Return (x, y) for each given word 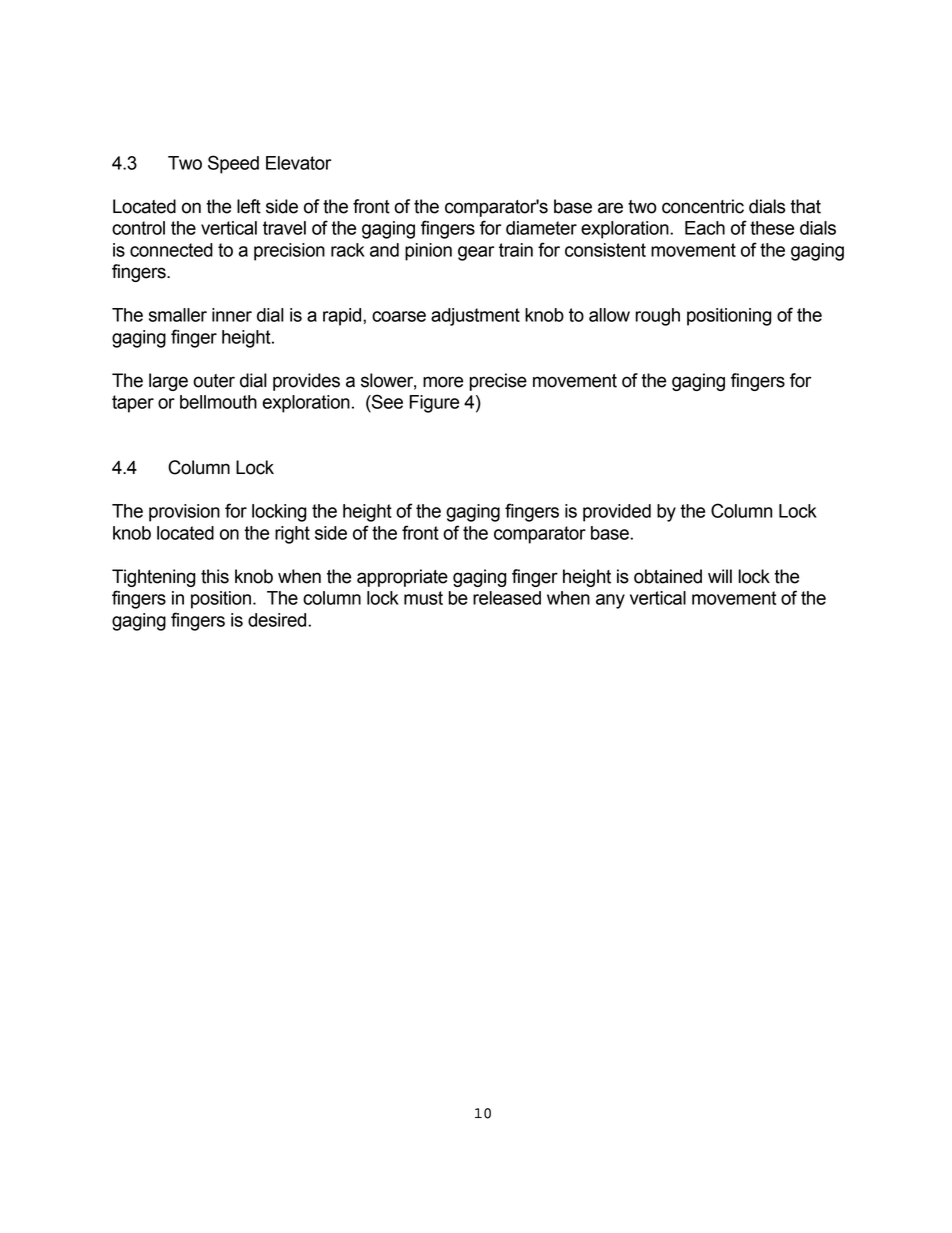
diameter (541, 228)
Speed (233, 164)
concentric (703, 206)
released (507, 598)
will (720, 576)
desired (278, 620)
